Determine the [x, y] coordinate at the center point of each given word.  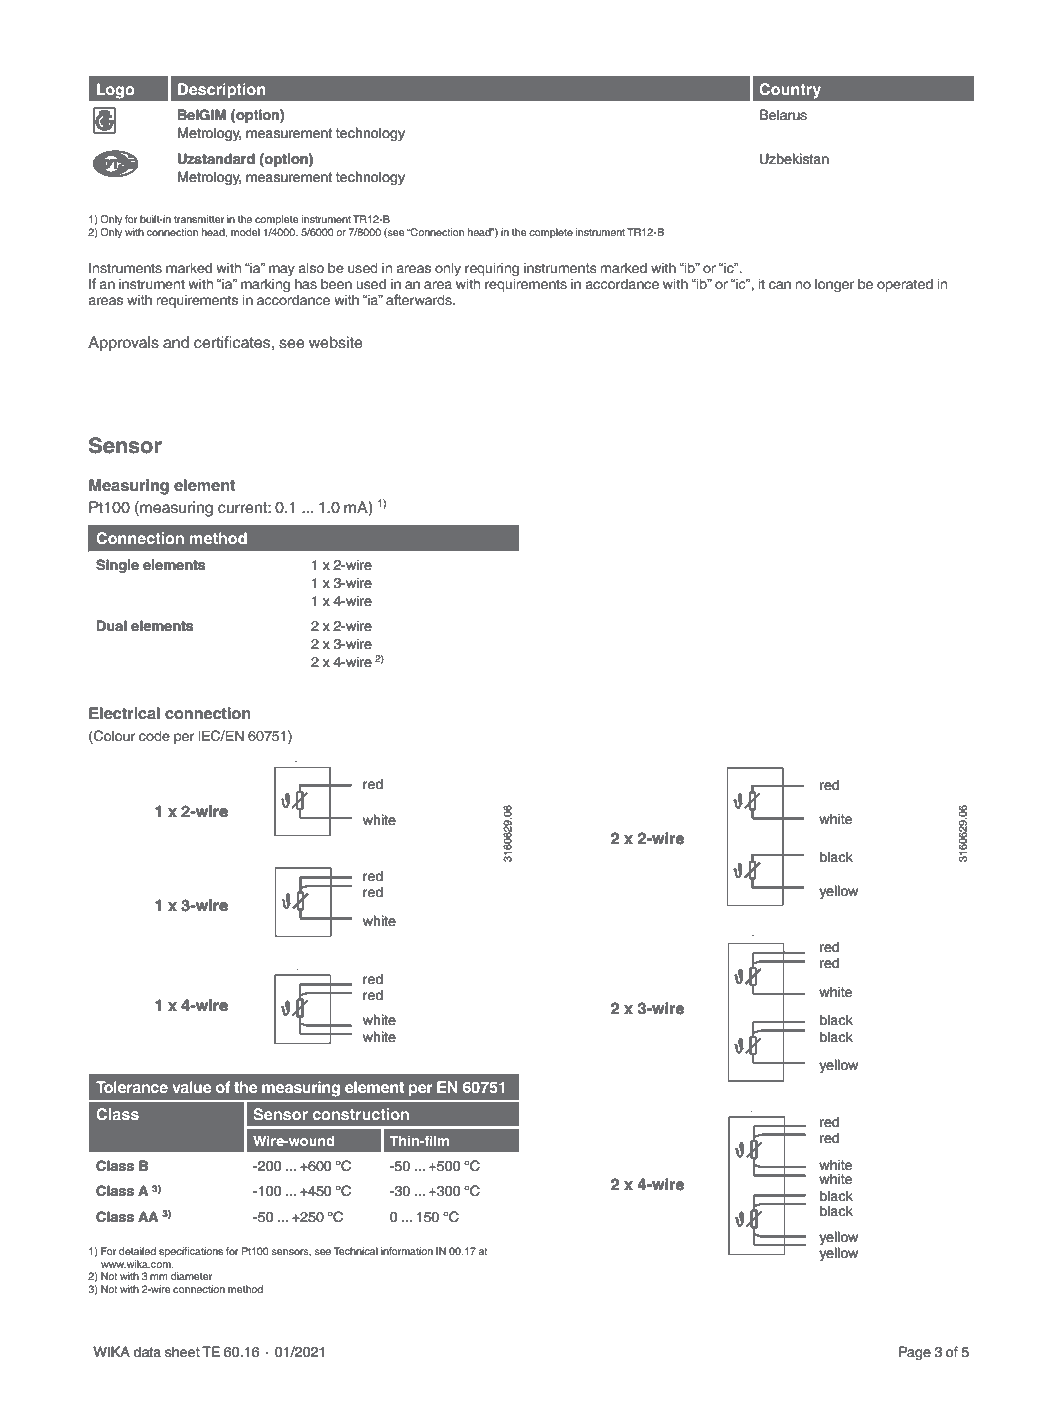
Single [117, 566]
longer [834, 285]
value [192, 1087]
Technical [356, 1251]
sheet [182, 1352]
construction [361, 1114]
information [407, 1251]
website [336, 342]
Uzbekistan [794, 158]
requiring [492, 270]
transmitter [199, 219]
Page [915, 1353]
